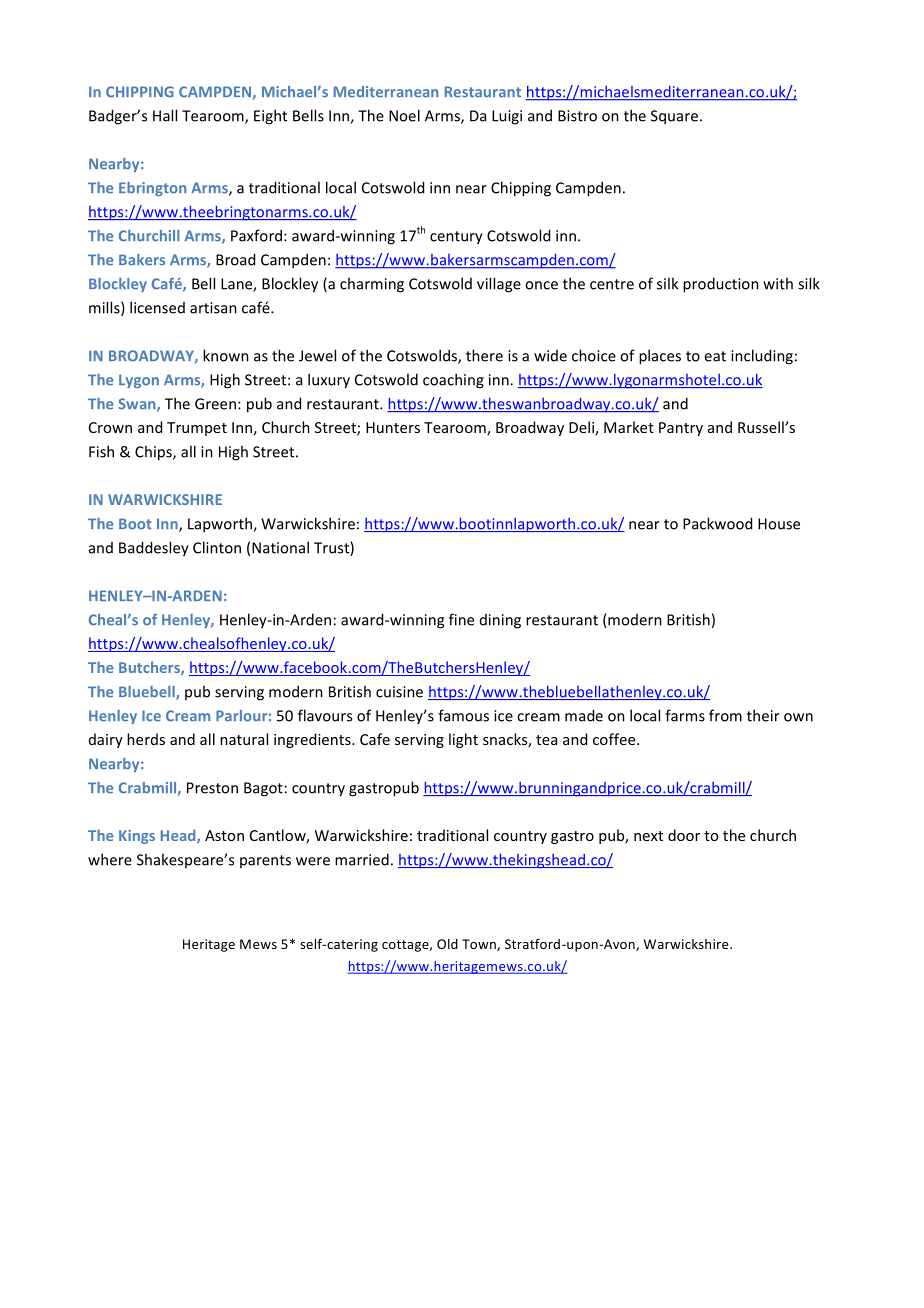  I want to click on Clinton, so click(217, 547).
